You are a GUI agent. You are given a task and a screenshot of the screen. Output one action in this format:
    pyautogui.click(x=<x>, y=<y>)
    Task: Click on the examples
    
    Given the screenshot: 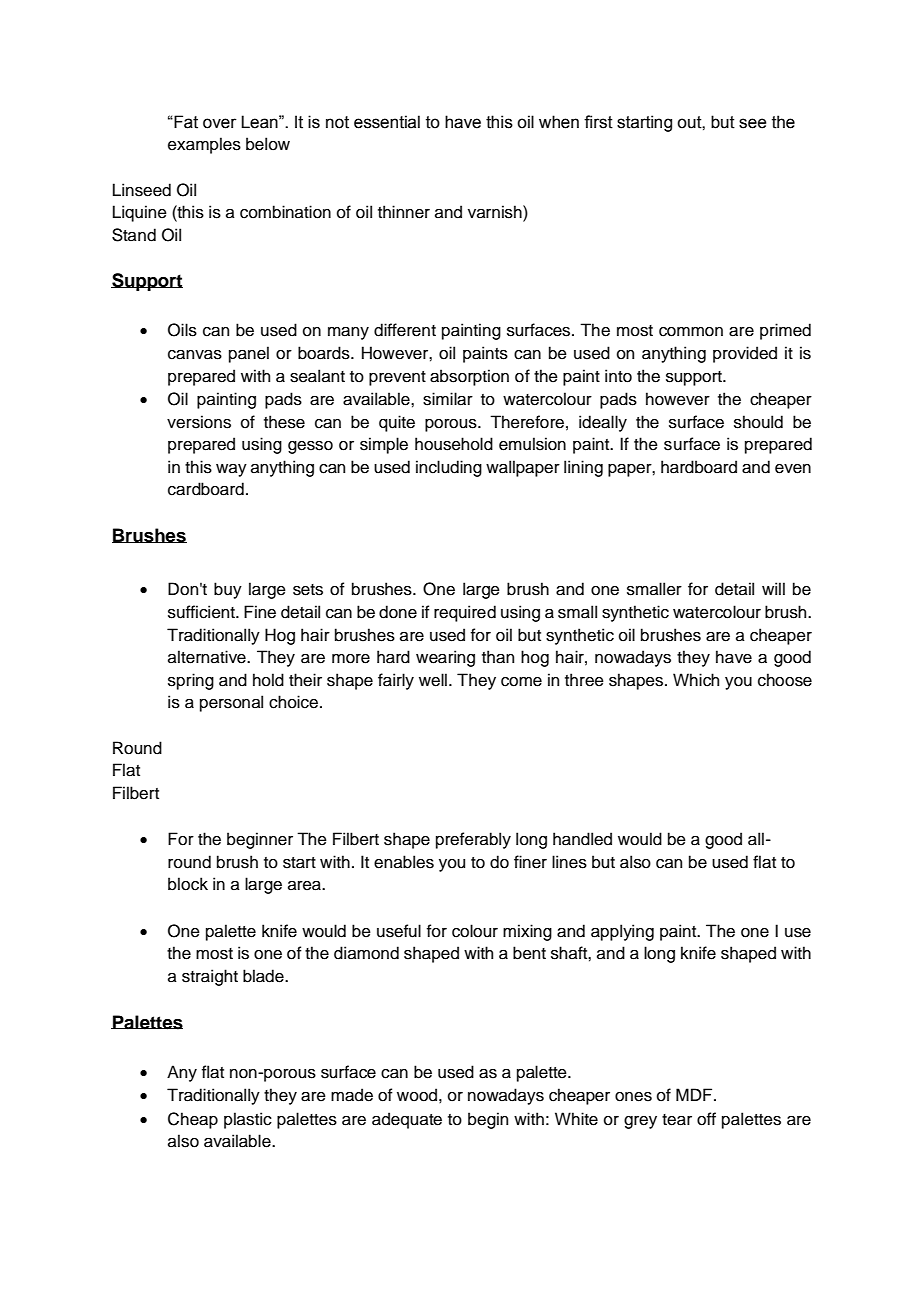 What is the action you would take?
    pyautogui.click(x=204, y=145)
